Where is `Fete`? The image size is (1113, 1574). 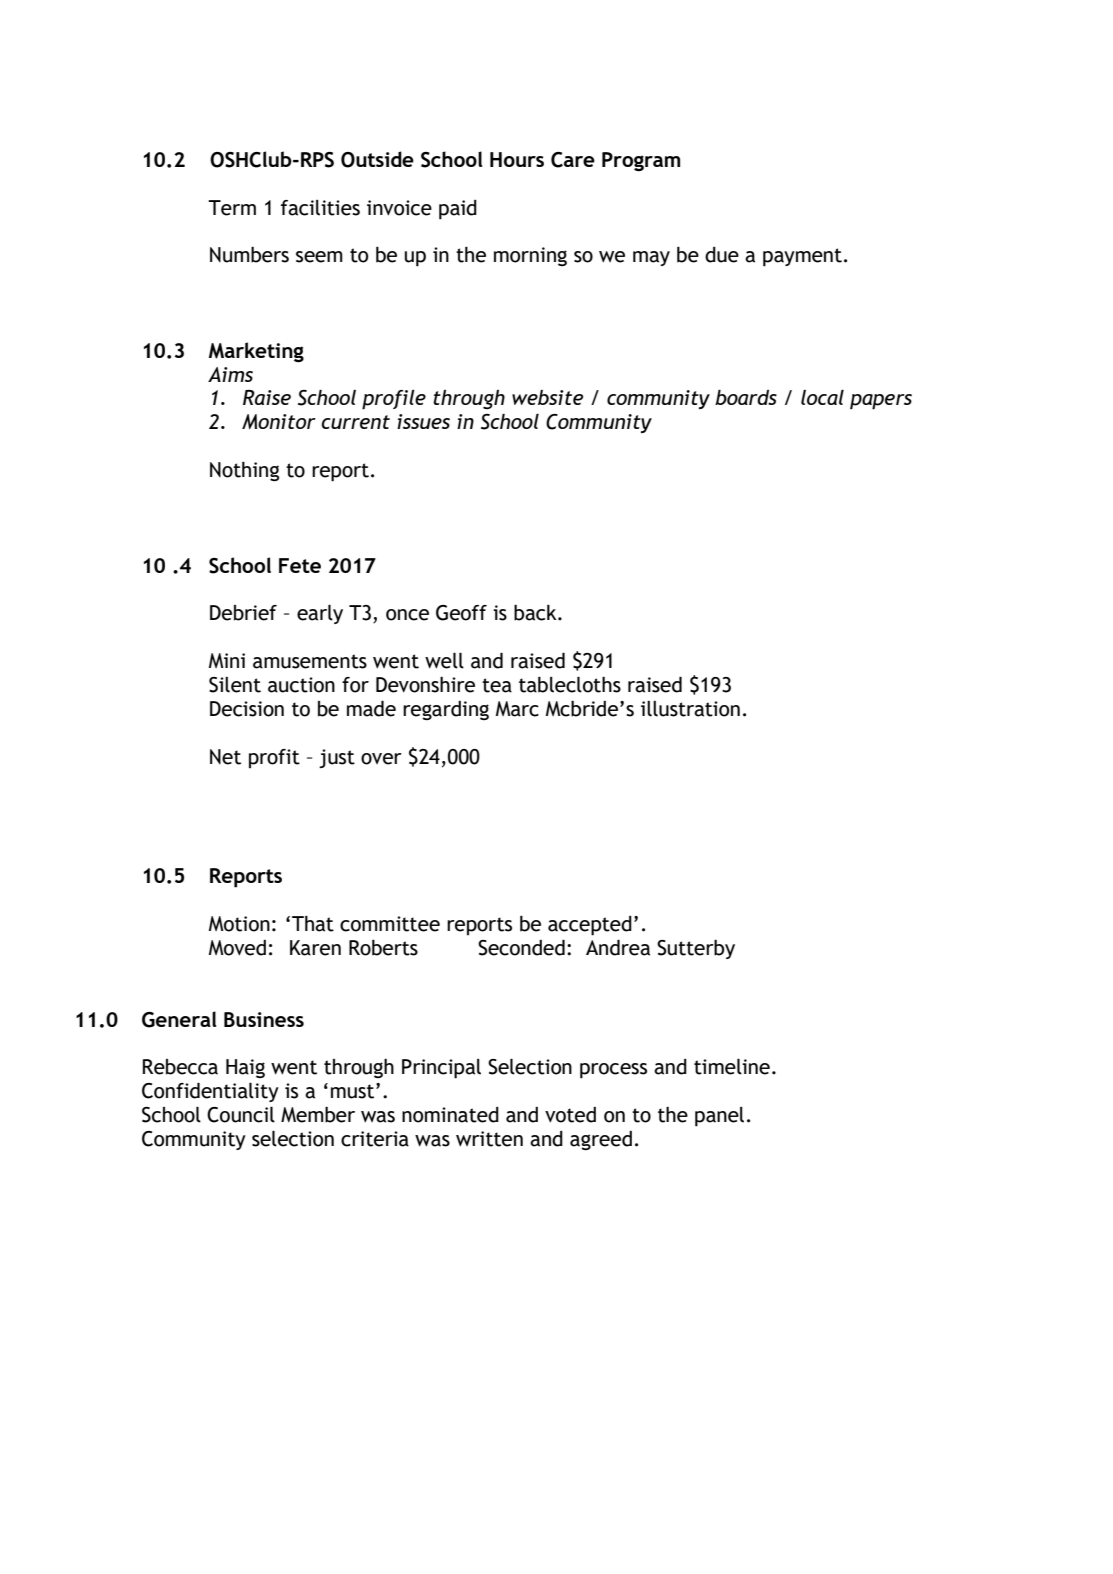
Fete is located at coordinates (300, 565).
